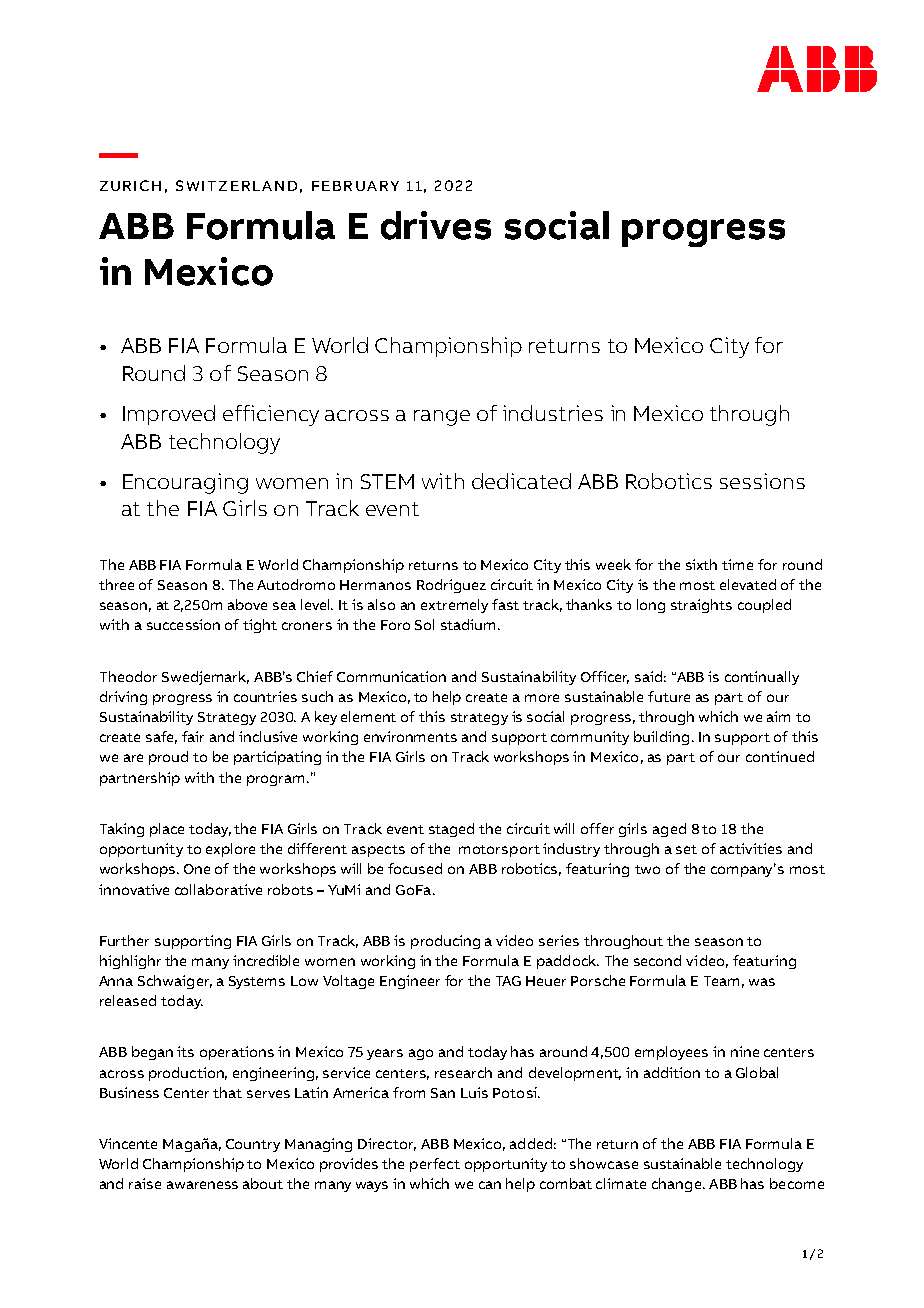  Describe the element at coordinates (202, 1185) in the image. I see `awareness` at that location.
